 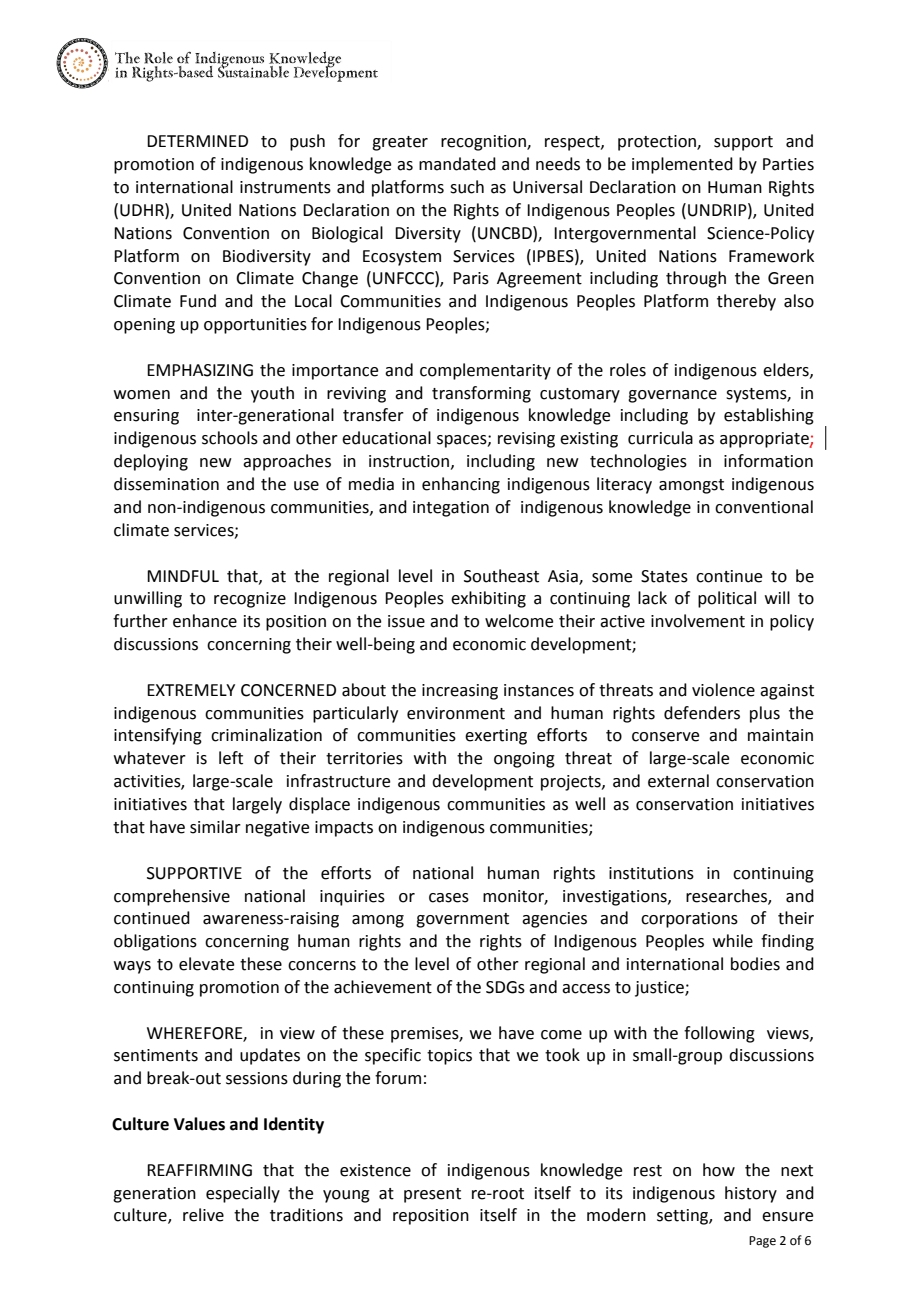 What do you see at coordinates (481, 394) in the image?
I see `transforming` at bounding box center [481, 394].
